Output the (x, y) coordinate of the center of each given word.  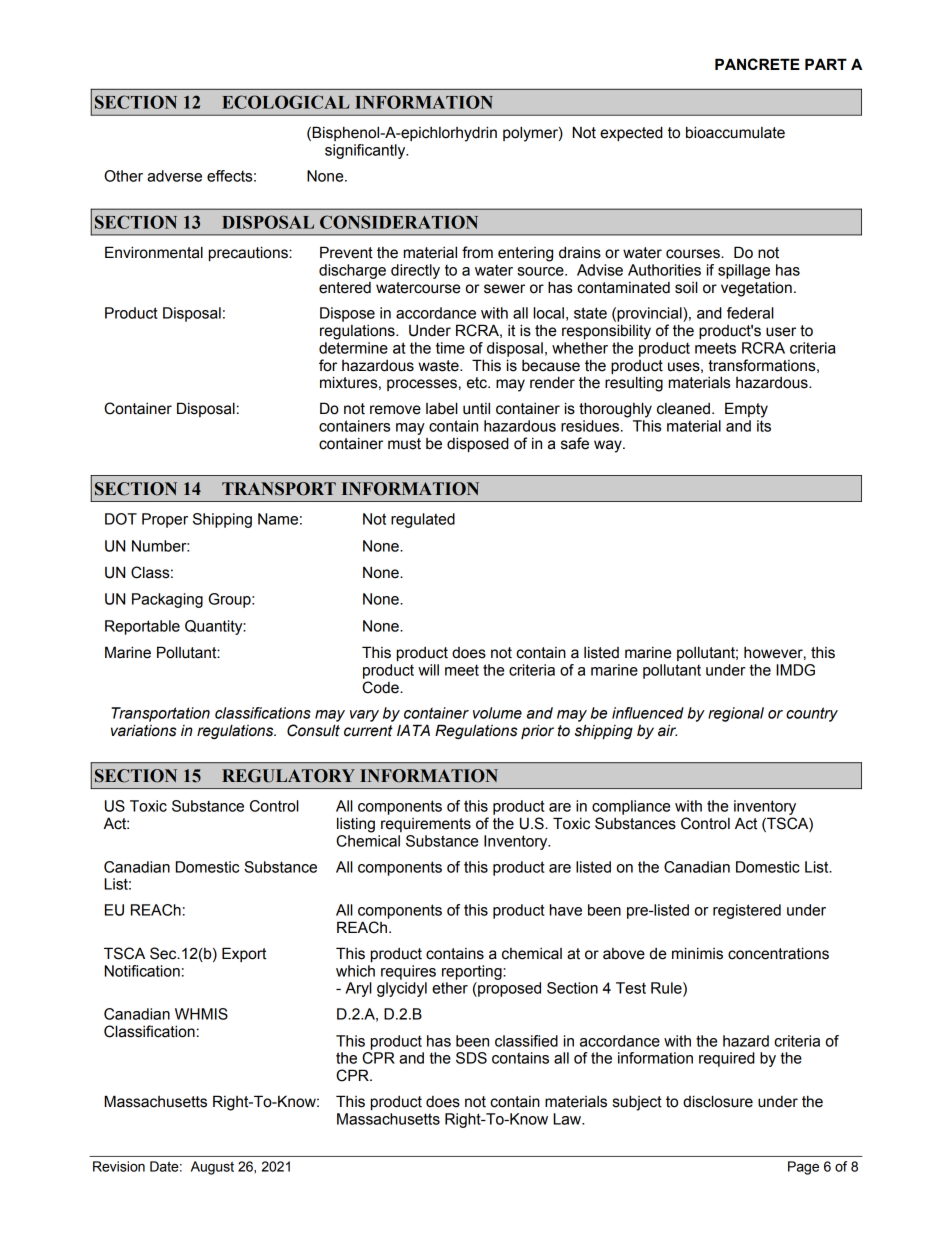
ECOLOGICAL (285, 102)
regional (736, 714)
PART (826, 64)
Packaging (167, 600)
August (212, 1168)
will (428, 670)
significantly (366, 151)
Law (568, 1119)
